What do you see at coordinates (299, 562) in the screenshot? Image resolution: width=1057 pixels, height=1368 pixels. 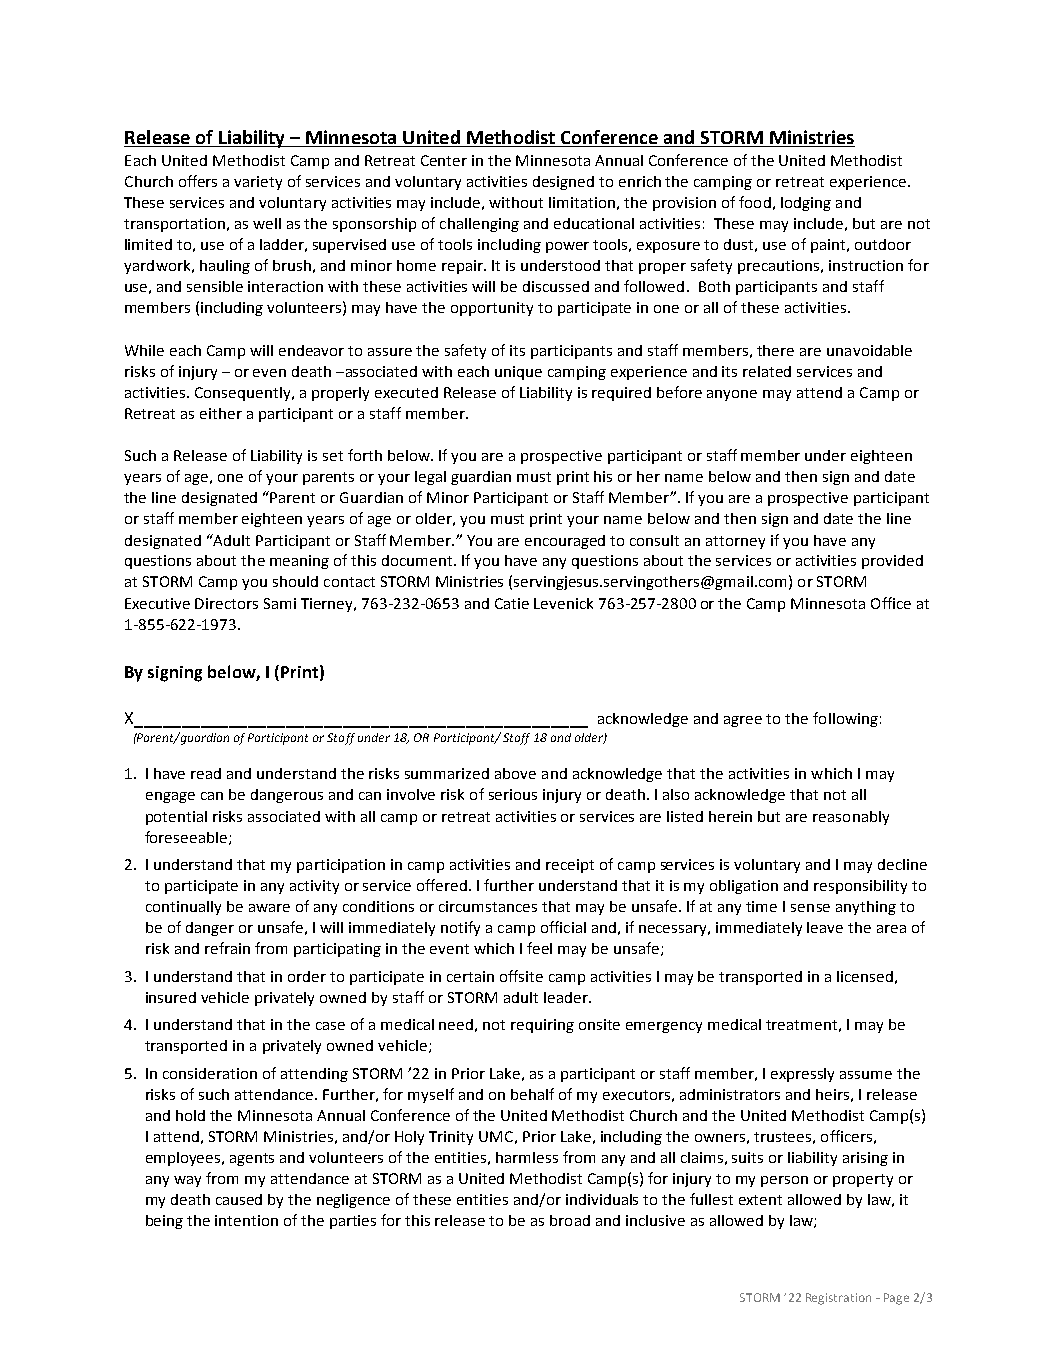 I see `meaning` at bounding box center [299, 562].
